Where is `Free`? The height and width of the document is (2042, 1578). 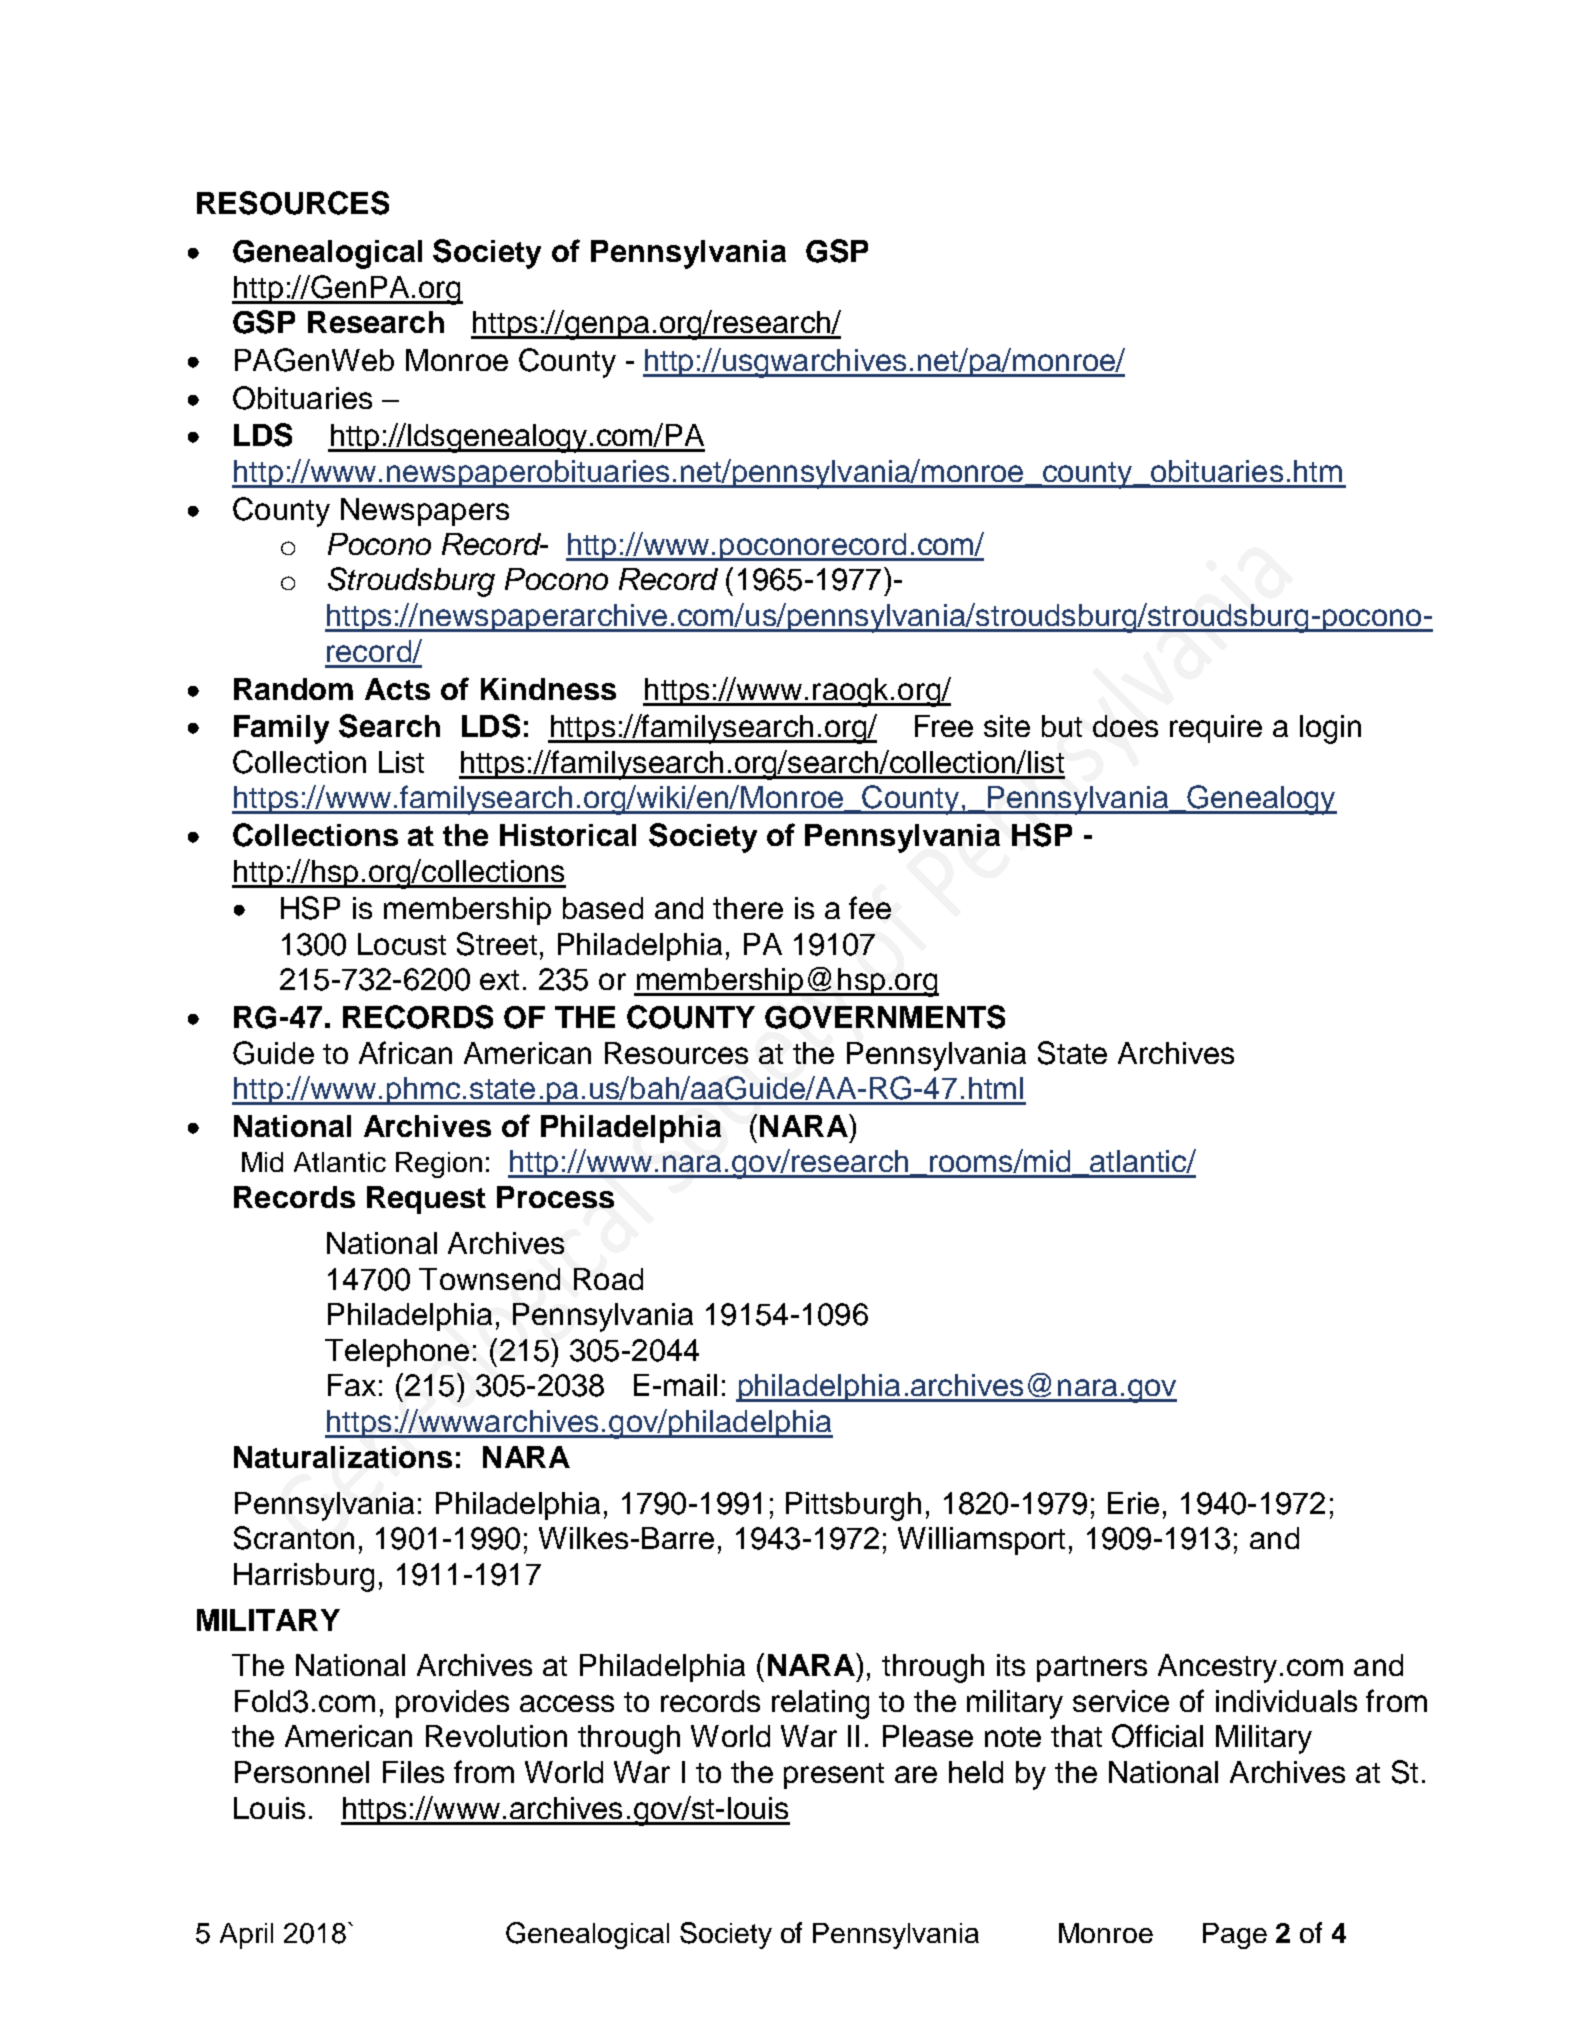
Free is located at coordinates (944, 726).
